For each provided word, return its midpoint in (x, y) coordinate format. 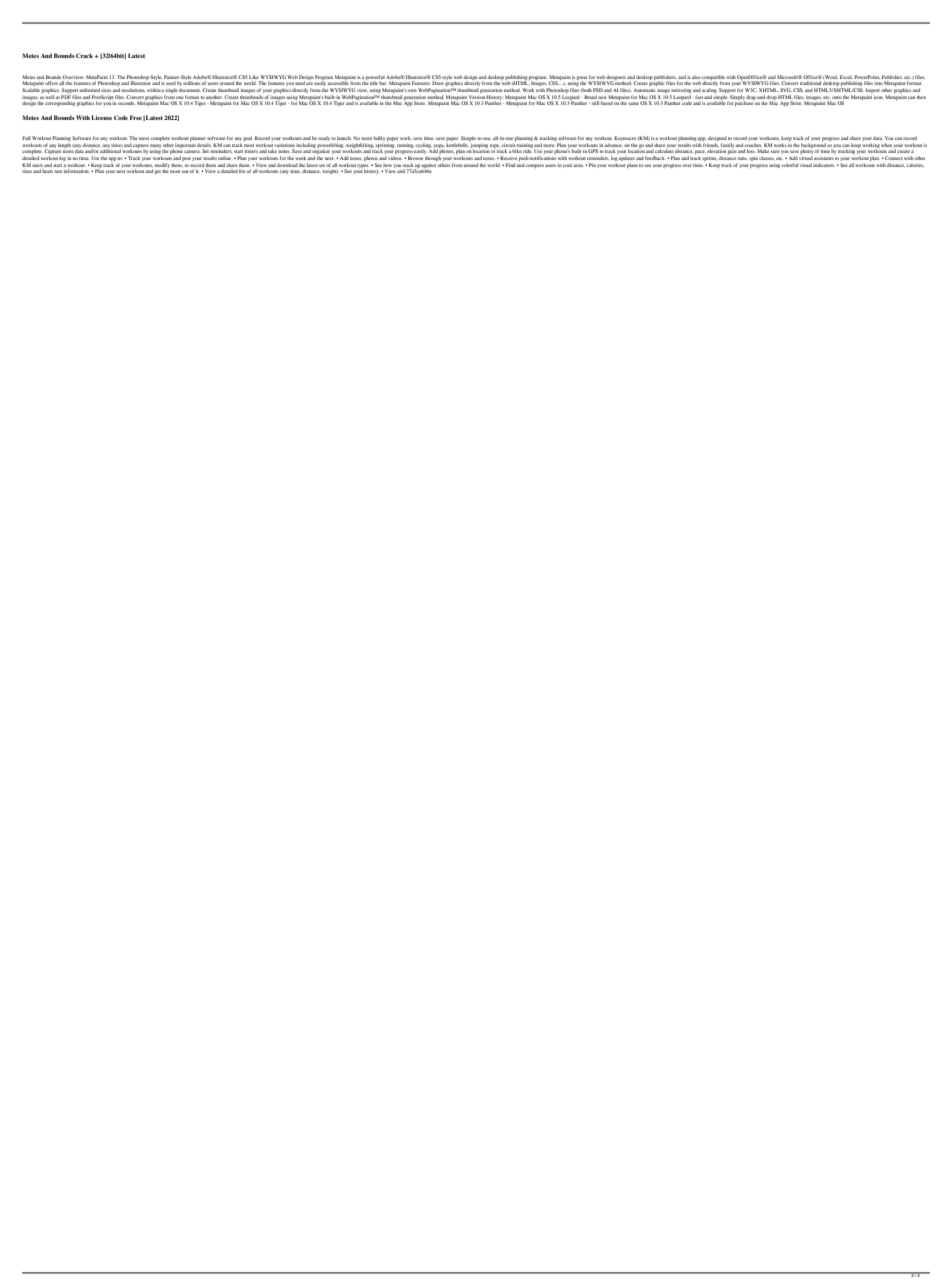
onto (837, 98)
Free (136, 117)
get (158, 172)
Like (254, 77)
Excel (846, 77)
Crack (85, 55)
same (633, 103)
